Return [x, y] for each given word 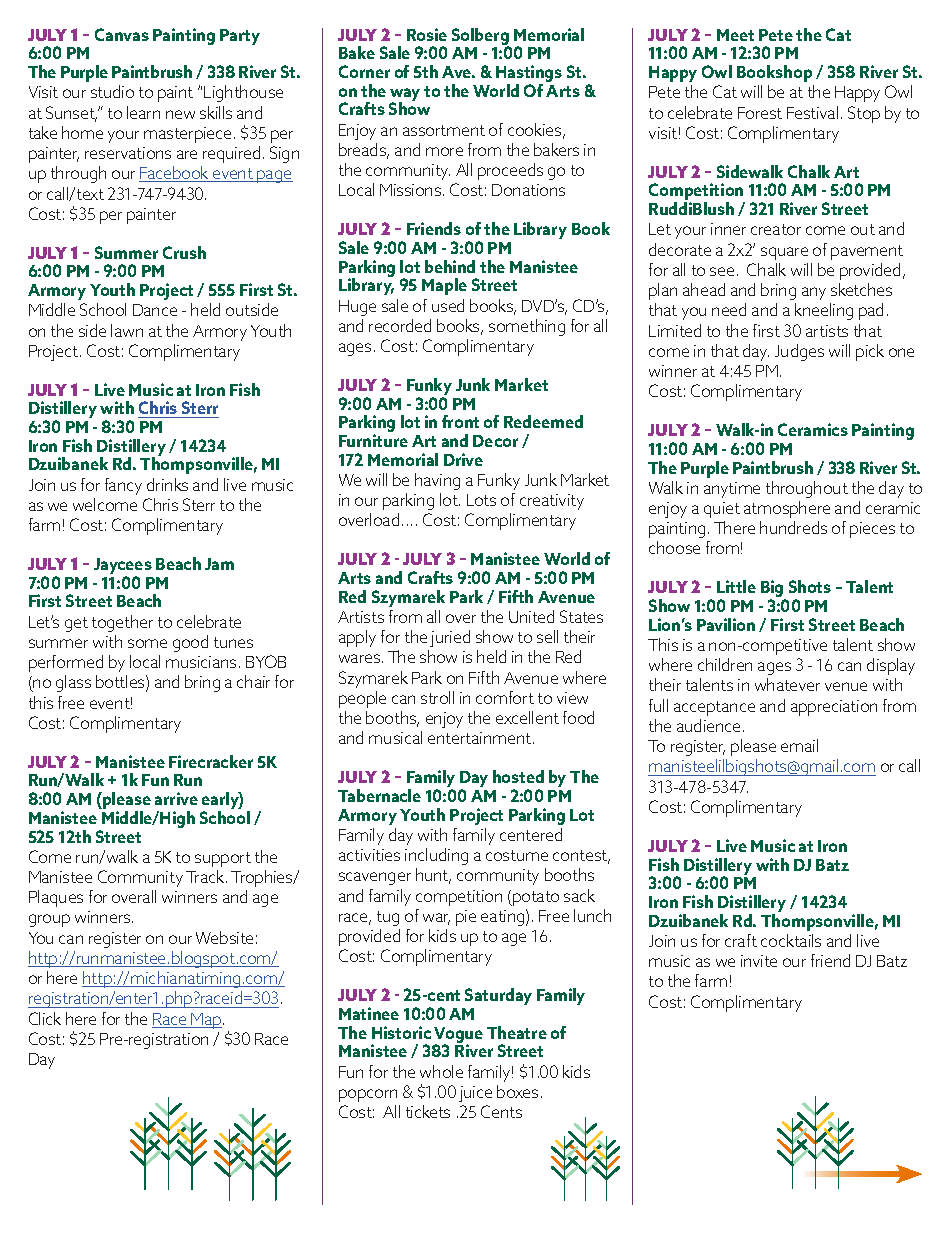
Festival [812, 112]
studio [112, 91]
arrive [176, 798]
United [531, 616]
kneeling [824, 311]
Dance [155, 310]
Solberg [481, 38]
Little [736, 586]
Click [45, 1018]
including [436, 856]
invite [759, 961]
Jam [219, 564]
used [448, 305]
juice [475, 1094]
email [799, 745]
